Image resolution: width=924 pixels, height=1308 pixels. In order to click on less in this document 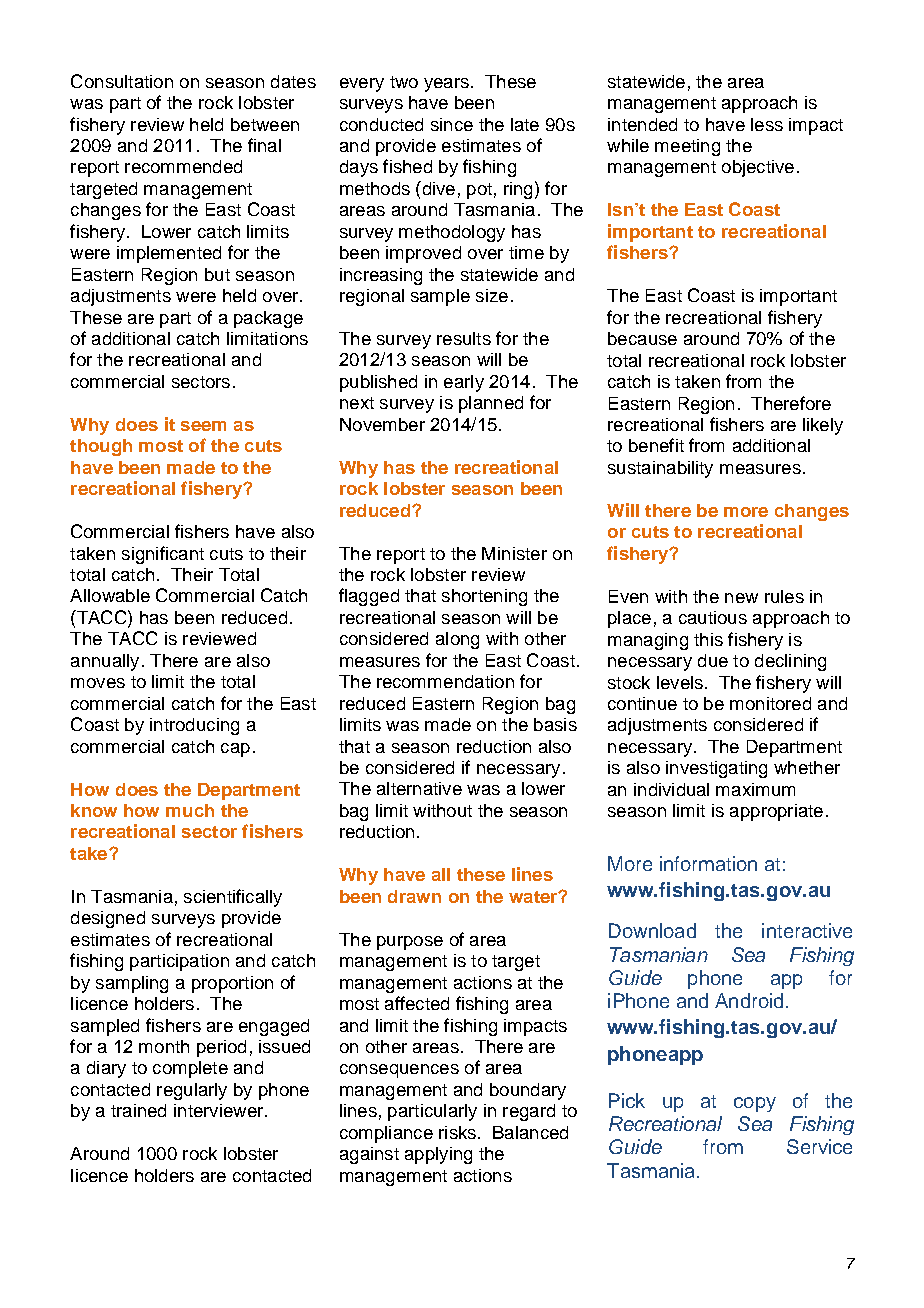, I will do `click(767, 124)`.
